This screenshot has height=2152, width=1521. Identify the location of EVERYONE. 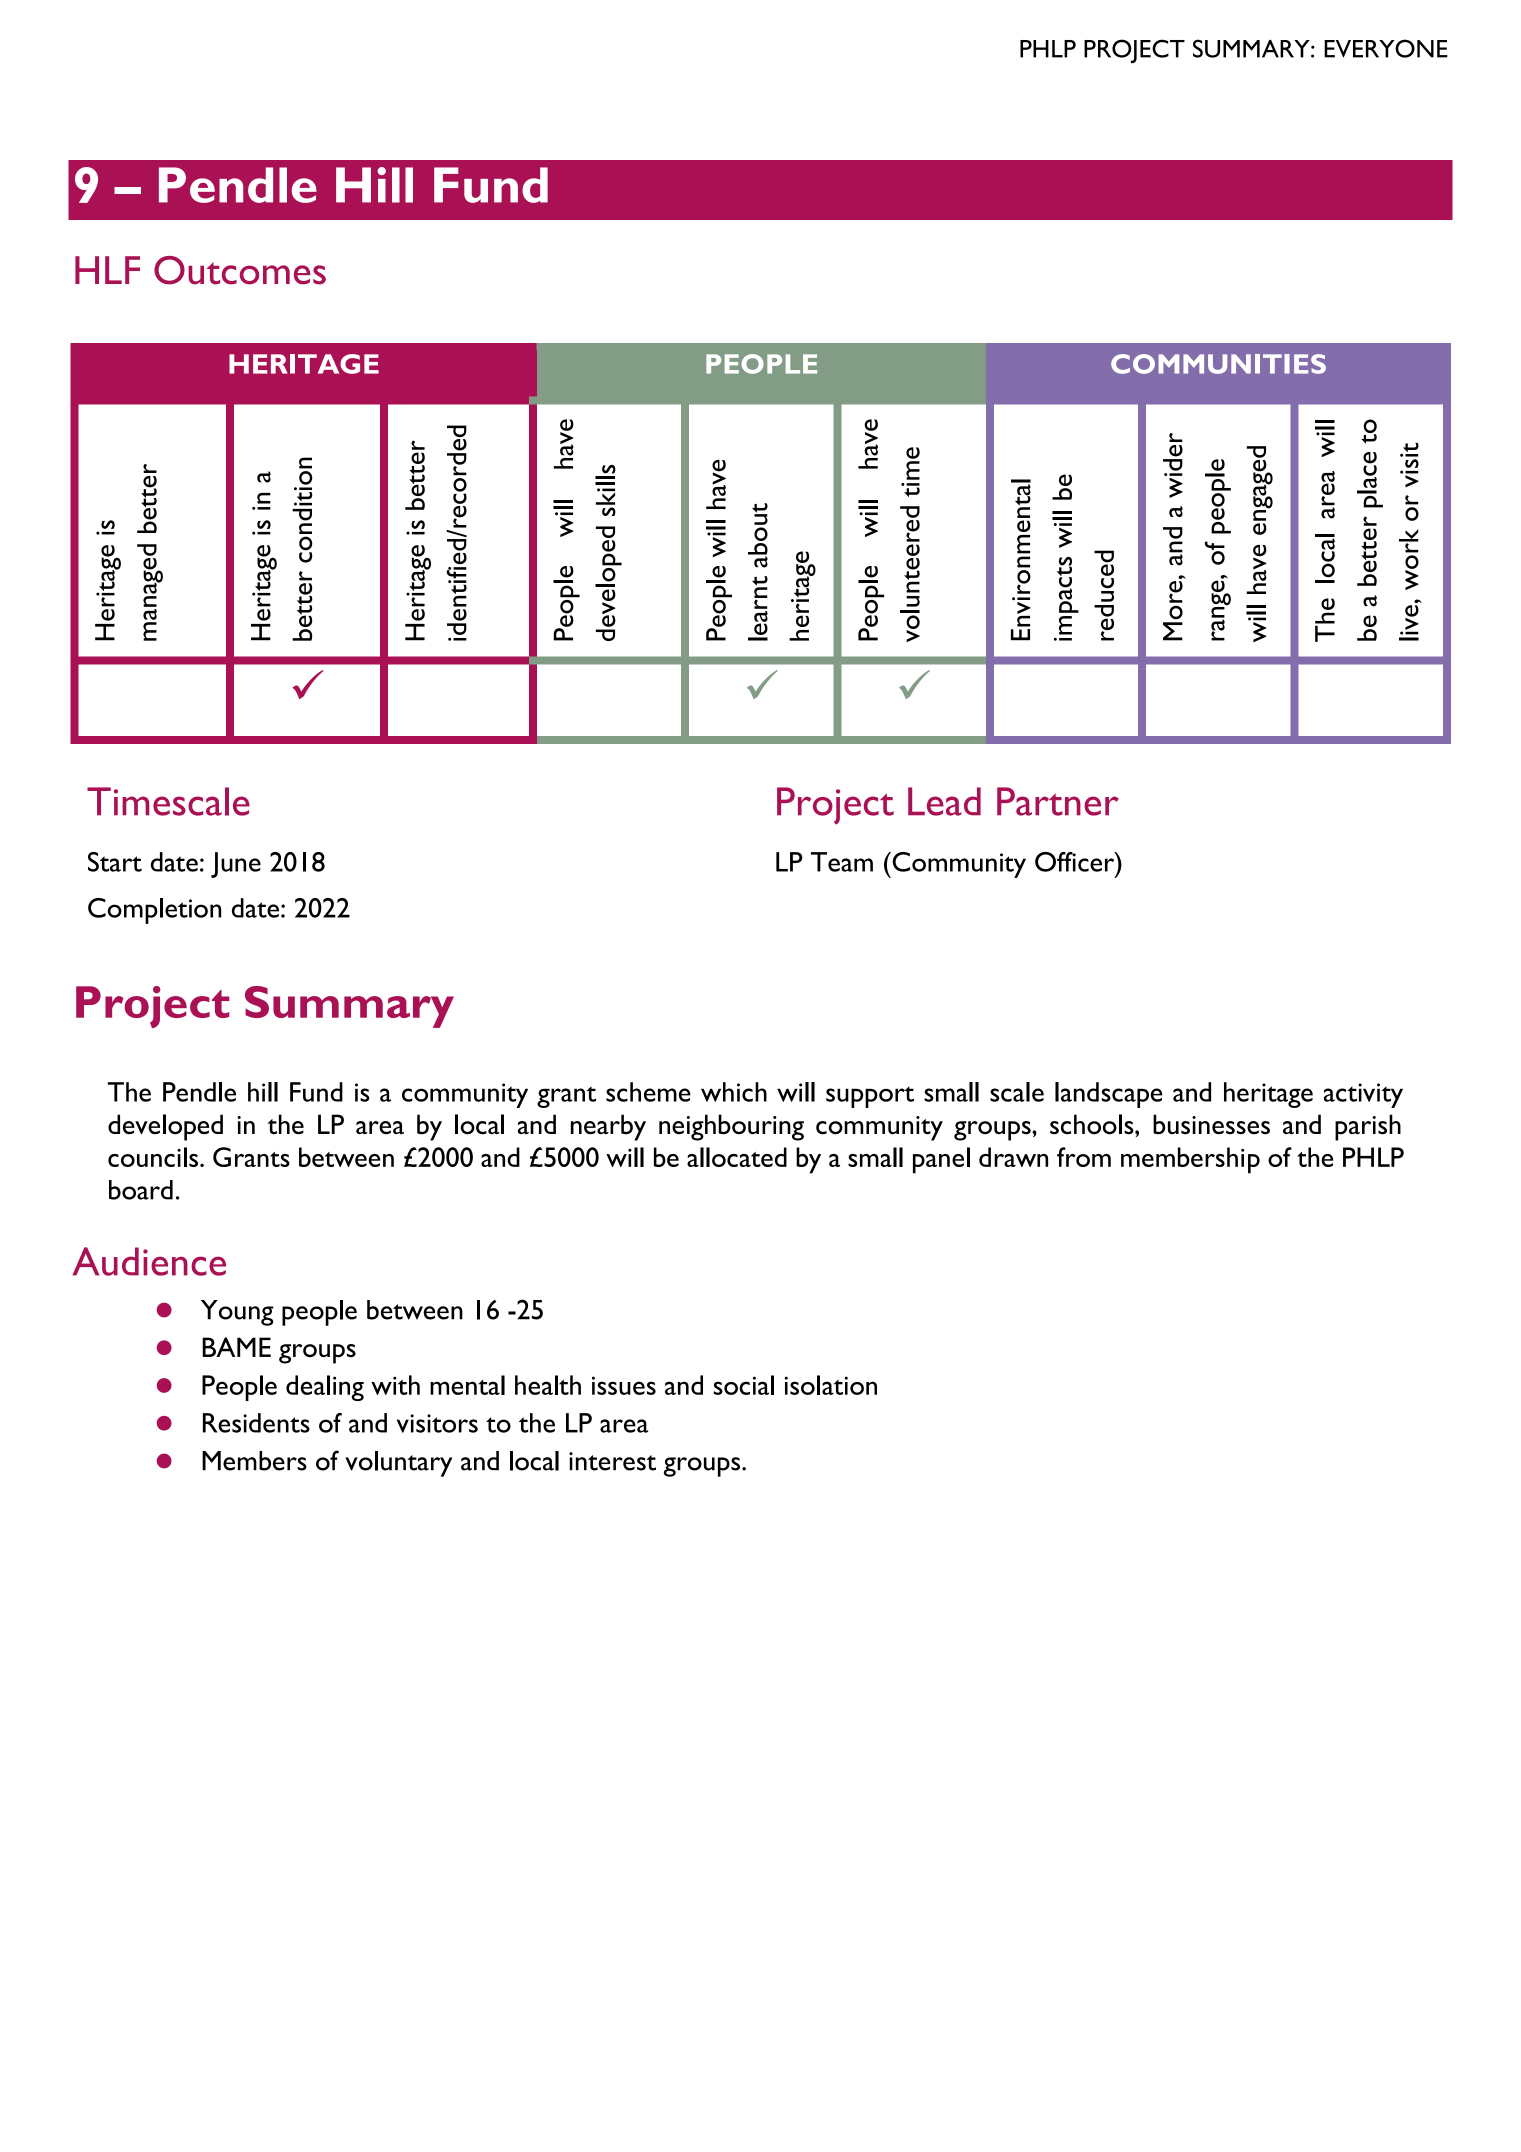
(1386, 48).
